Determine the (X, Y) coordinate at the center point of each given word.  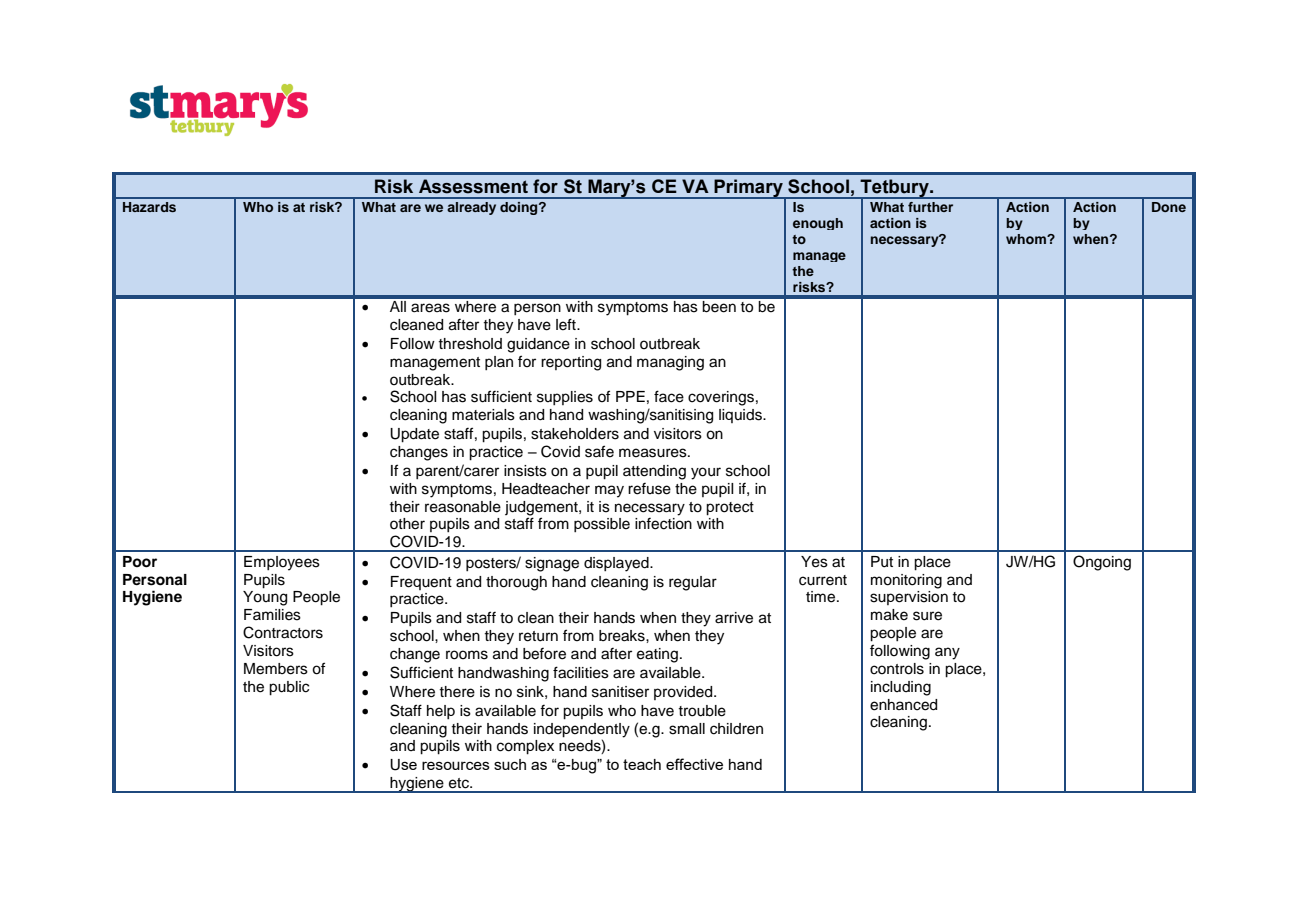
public (289, 688)
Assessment (473, 186)
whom (1027, 239)
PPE (630, 396)
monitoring (906, 581)
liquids (741, 416)
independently (582, 730)
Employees (282, 563)
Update (414, 435)
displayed (617, 564)
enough (818, 224)
